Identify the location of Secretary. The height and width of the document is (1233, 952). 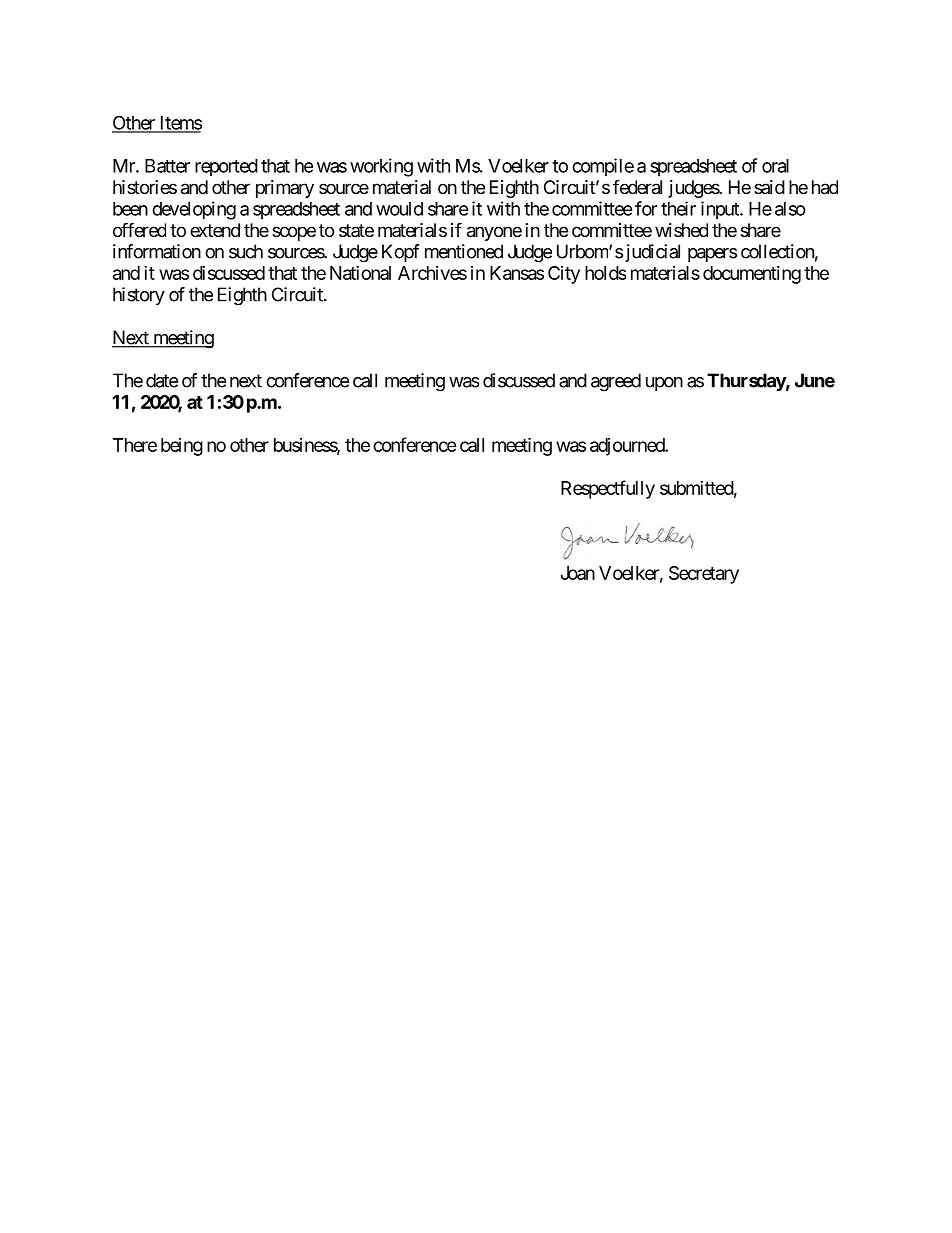
(704, 575).
